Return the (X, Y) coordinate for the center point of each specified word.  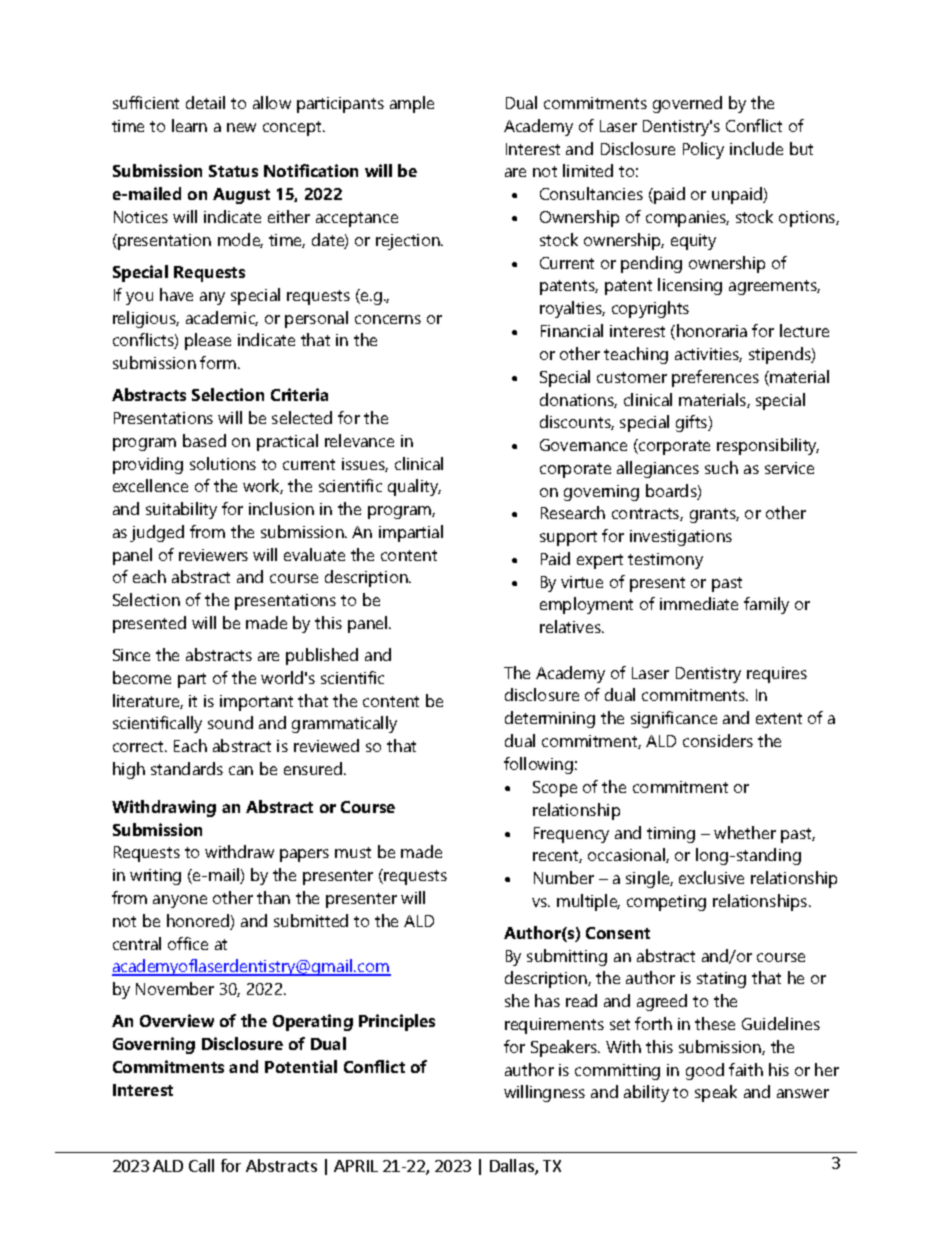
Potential (301, 1066)
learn (189, 125)
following (538, 765)
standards (187, 768)
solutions (223, 463)
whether (745, 832)
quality (414, 487)
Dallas (513, 1167)
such (721, 467)
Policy (703, 150)
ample (412, 104)
